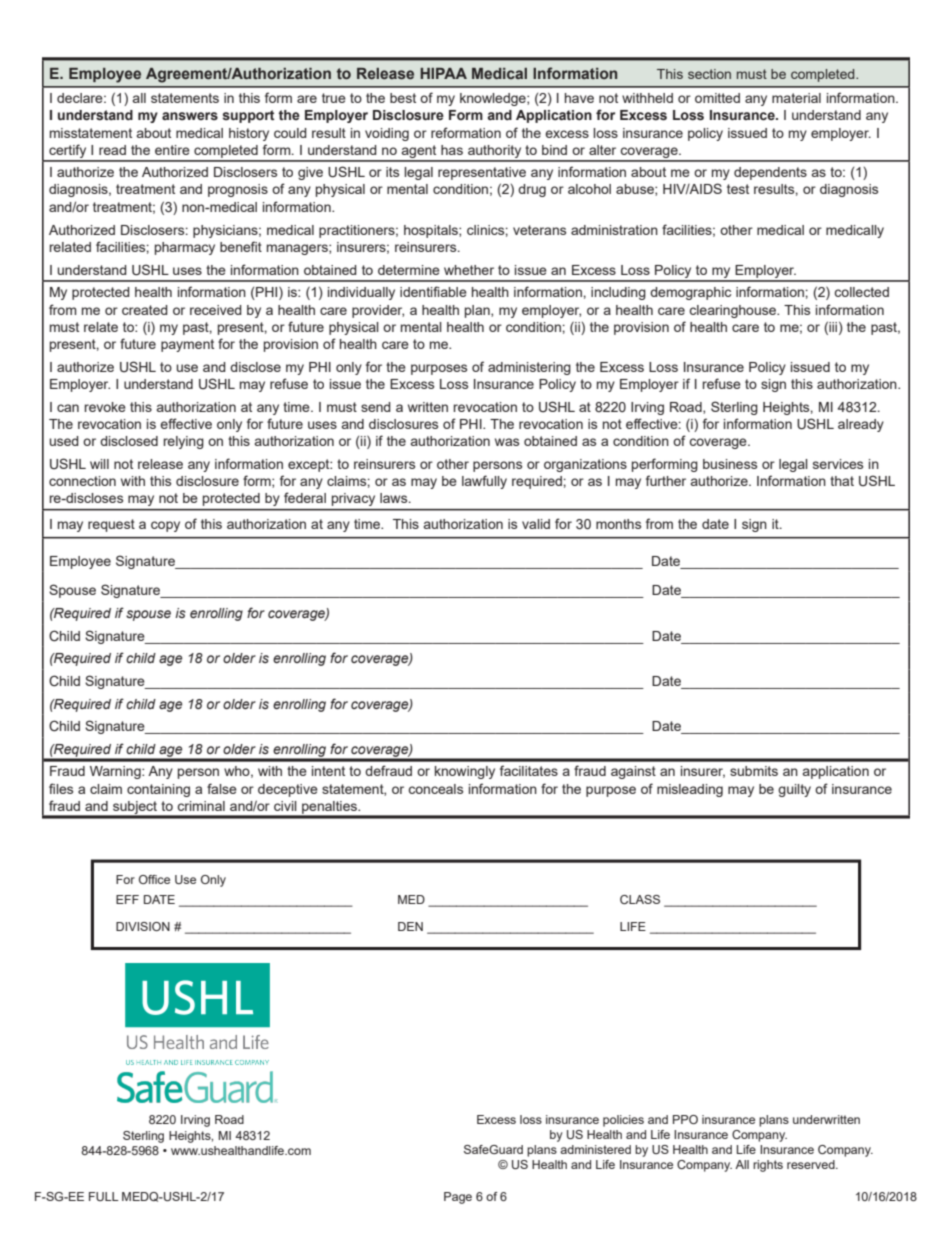  Describe the element at coordinates (754, 771) in the screenshot. I see `submits` at that location.
